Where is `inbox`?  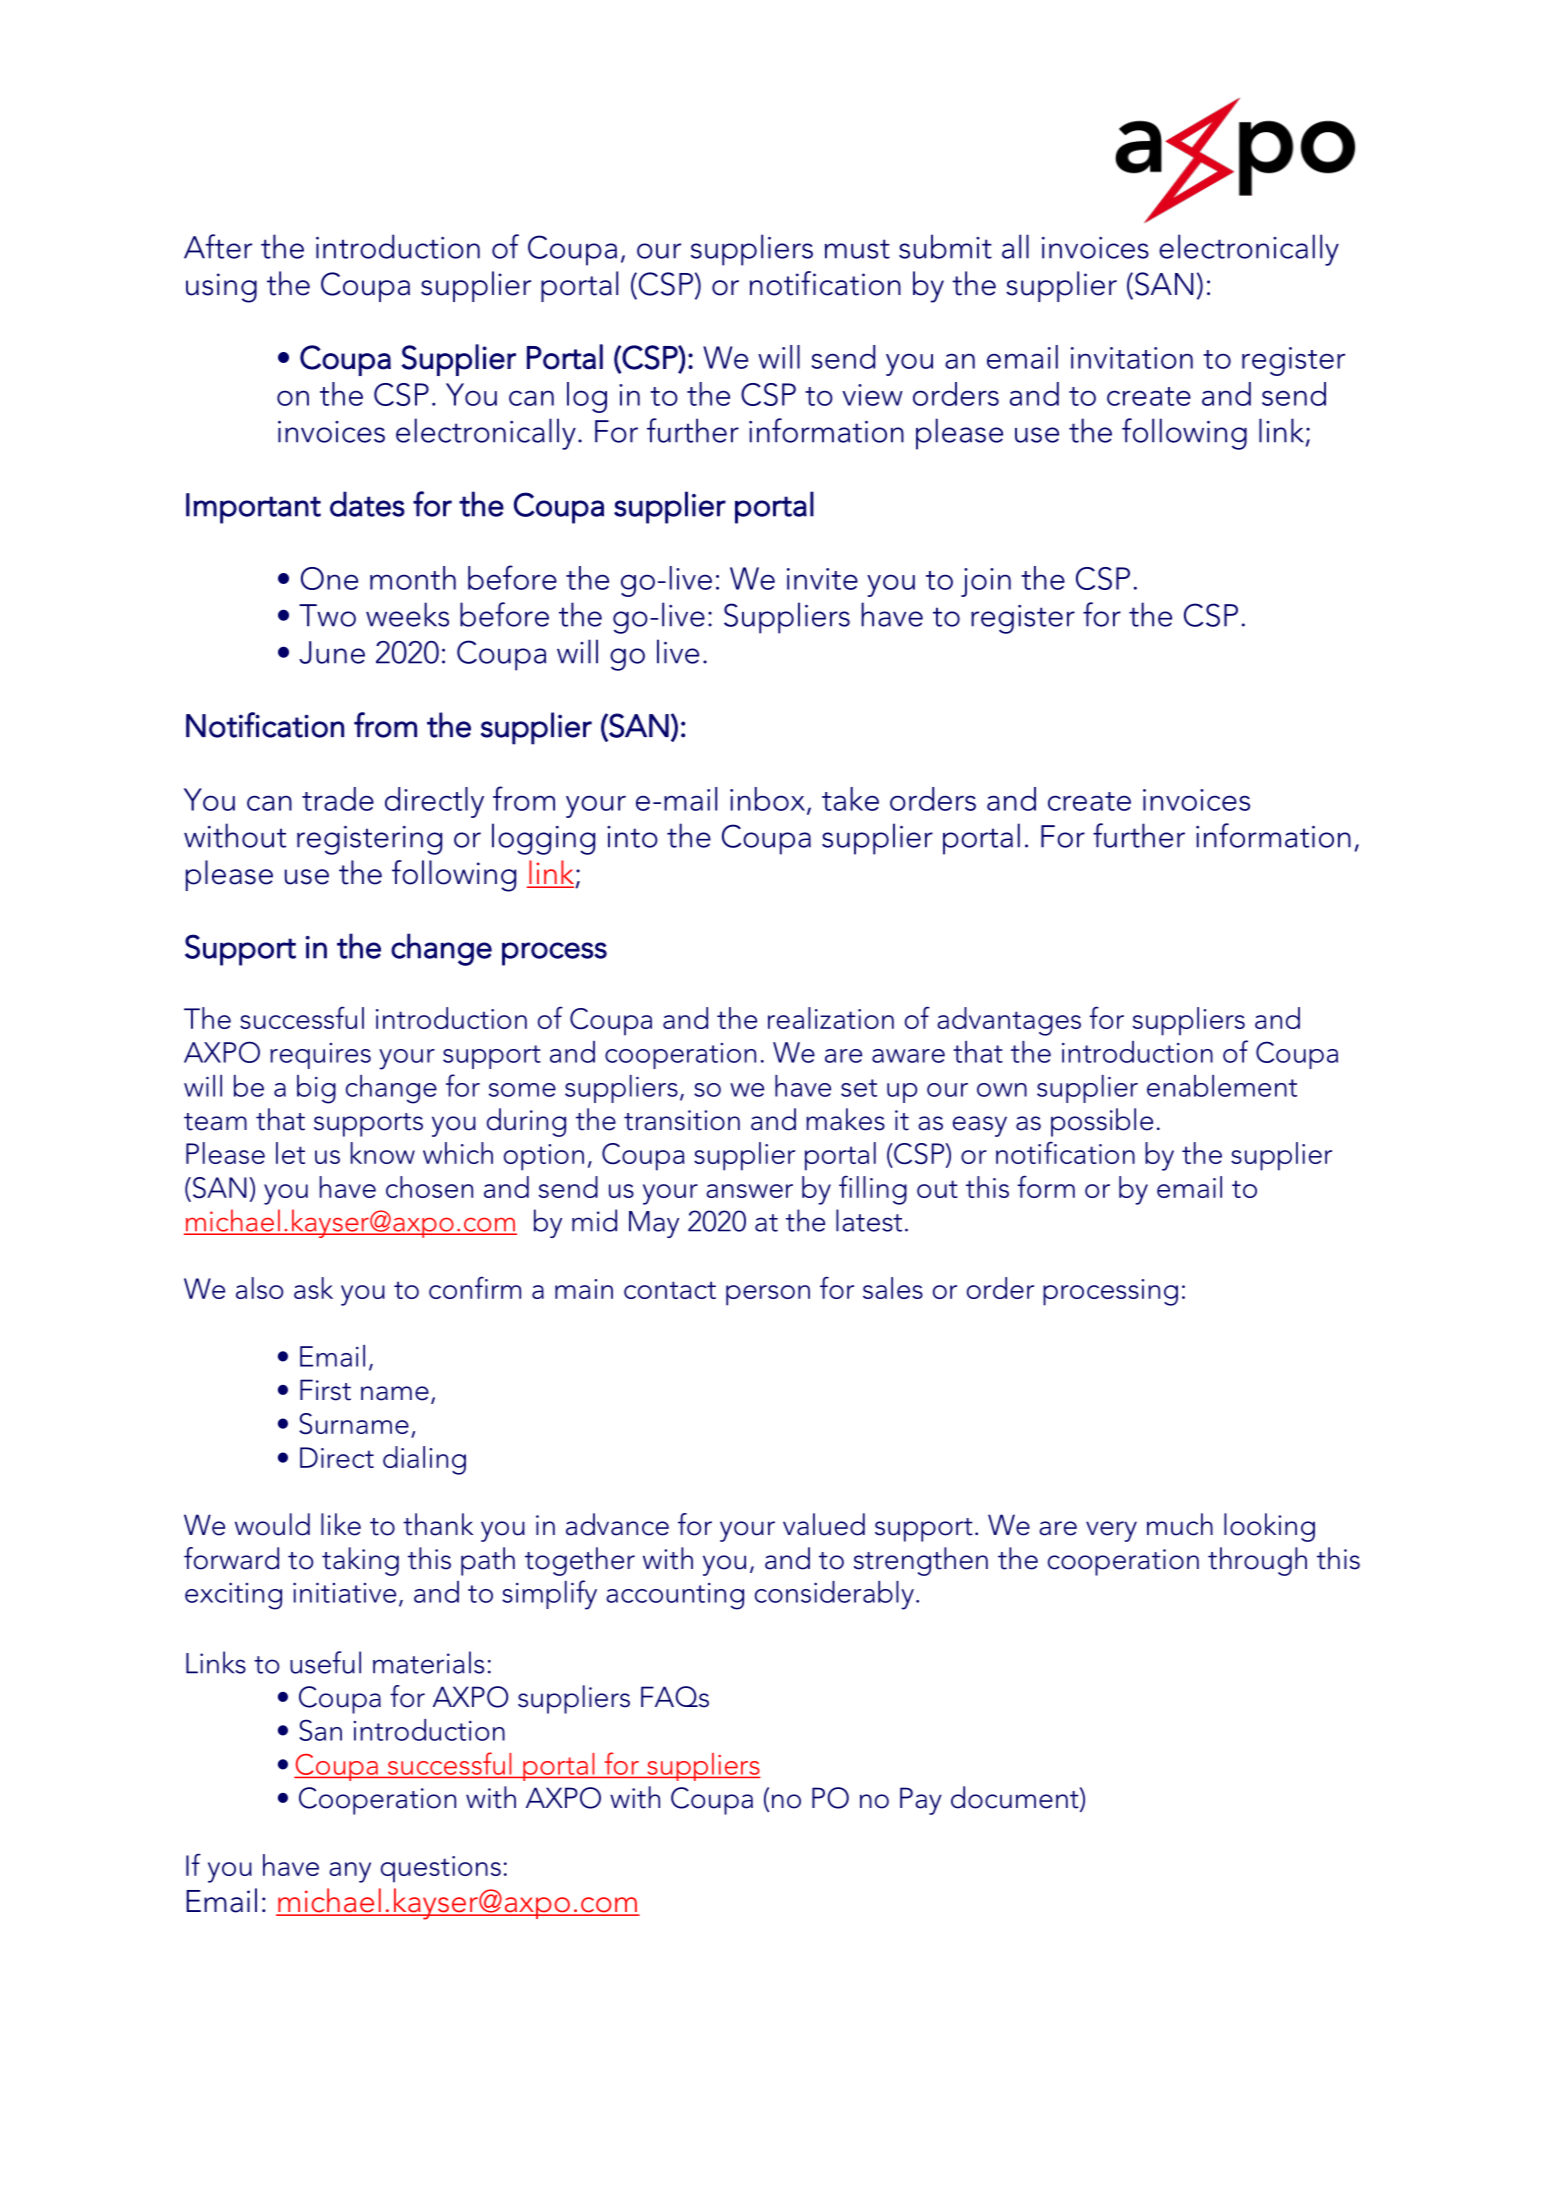
inbox is located at coordinates (769, 800).
